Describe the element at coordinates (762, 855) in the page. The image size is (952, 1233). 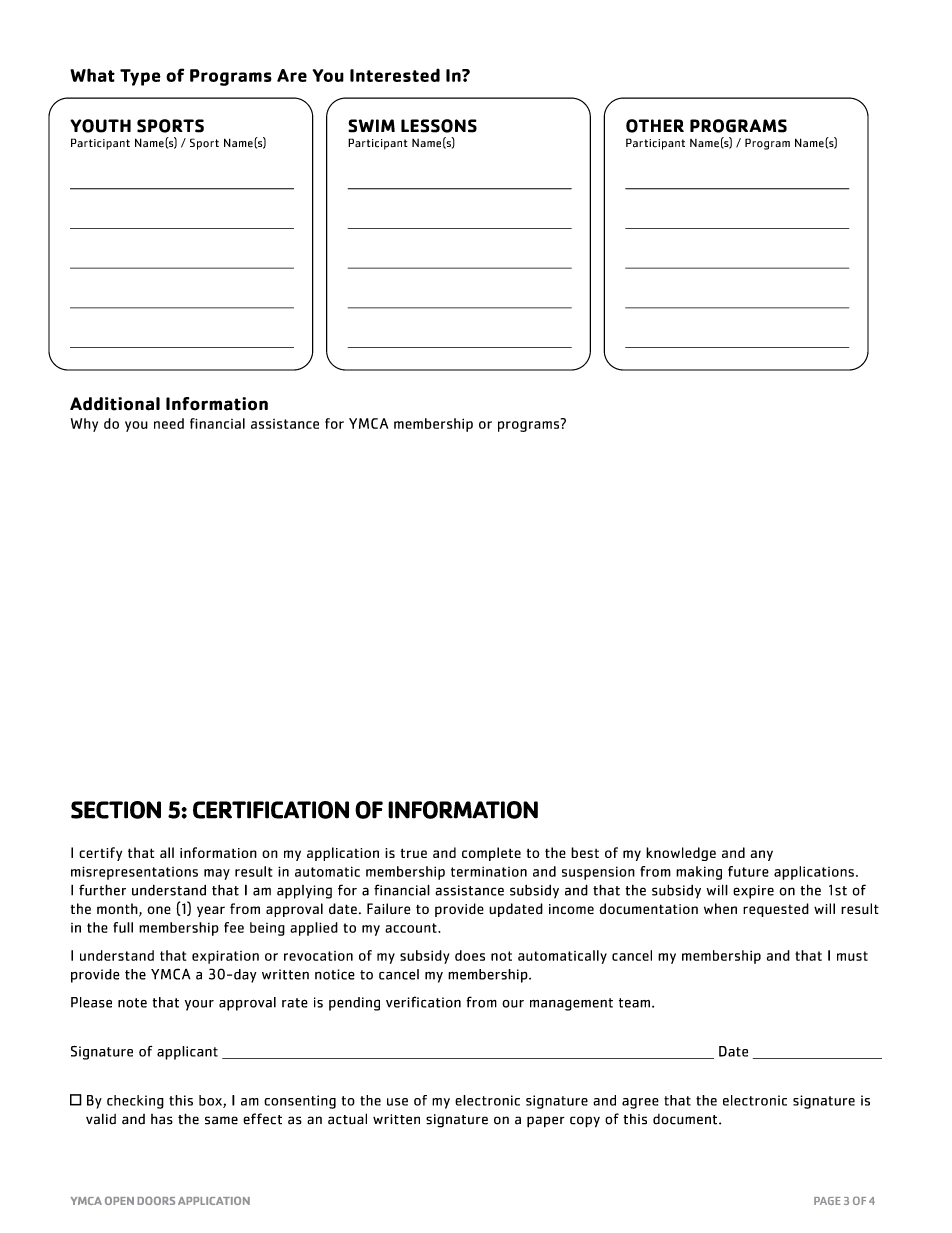
I see `any` at that location.
